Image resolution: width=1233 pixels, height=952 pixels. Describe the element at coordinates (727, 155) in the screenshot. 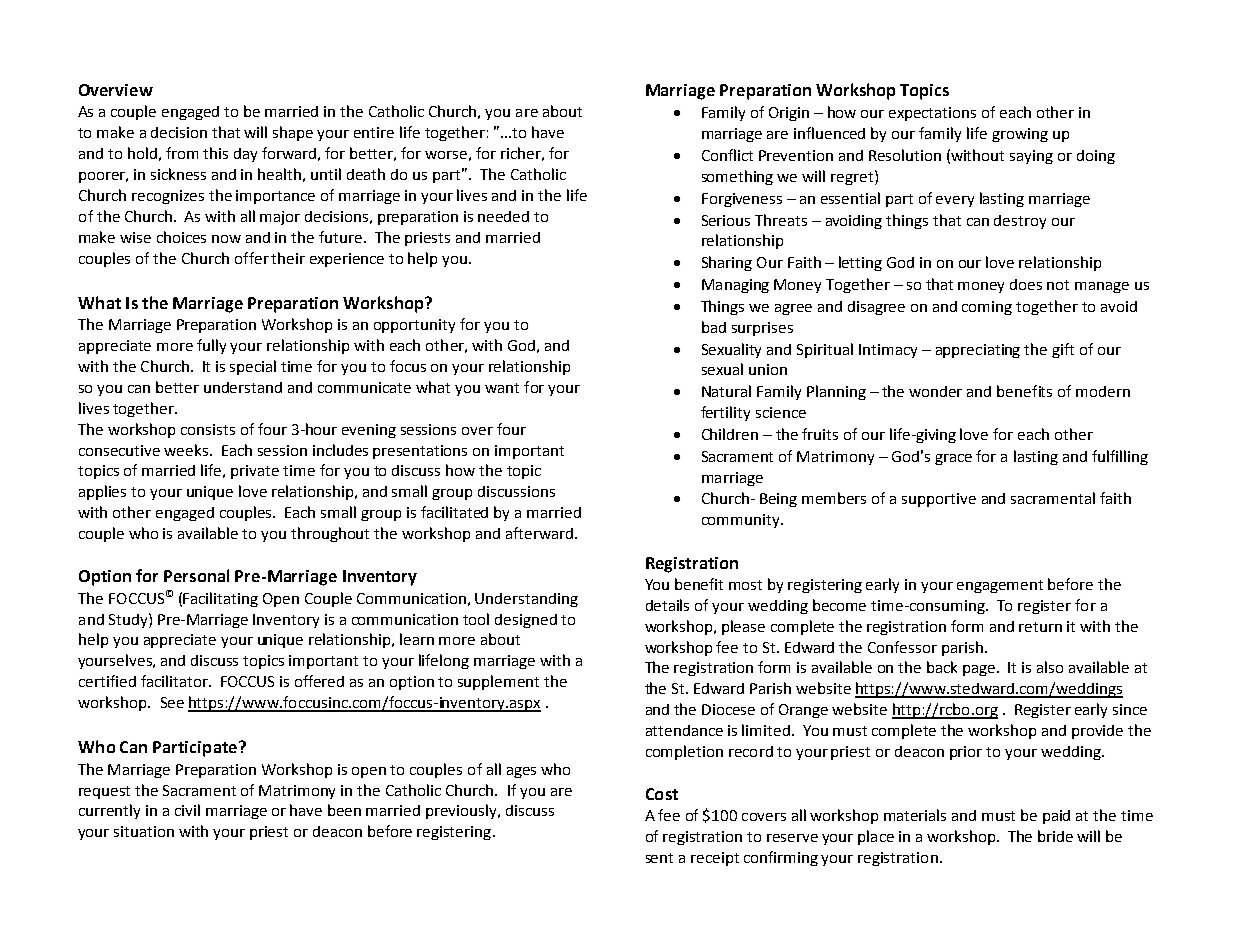

I see `Conflict` at that location.
